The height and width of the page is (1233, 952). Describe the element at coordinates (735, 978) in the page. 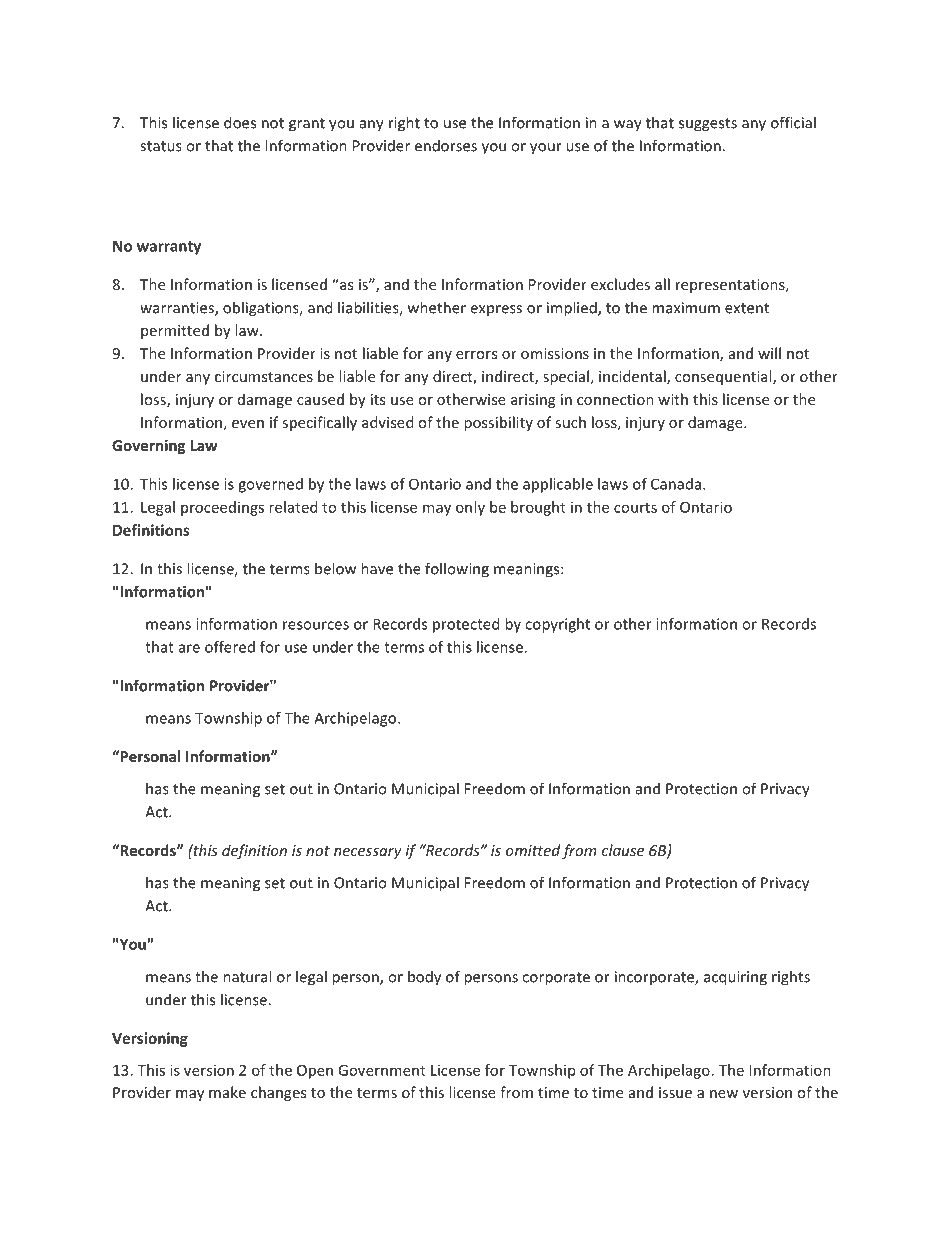

I see `acquiring` at that location.
